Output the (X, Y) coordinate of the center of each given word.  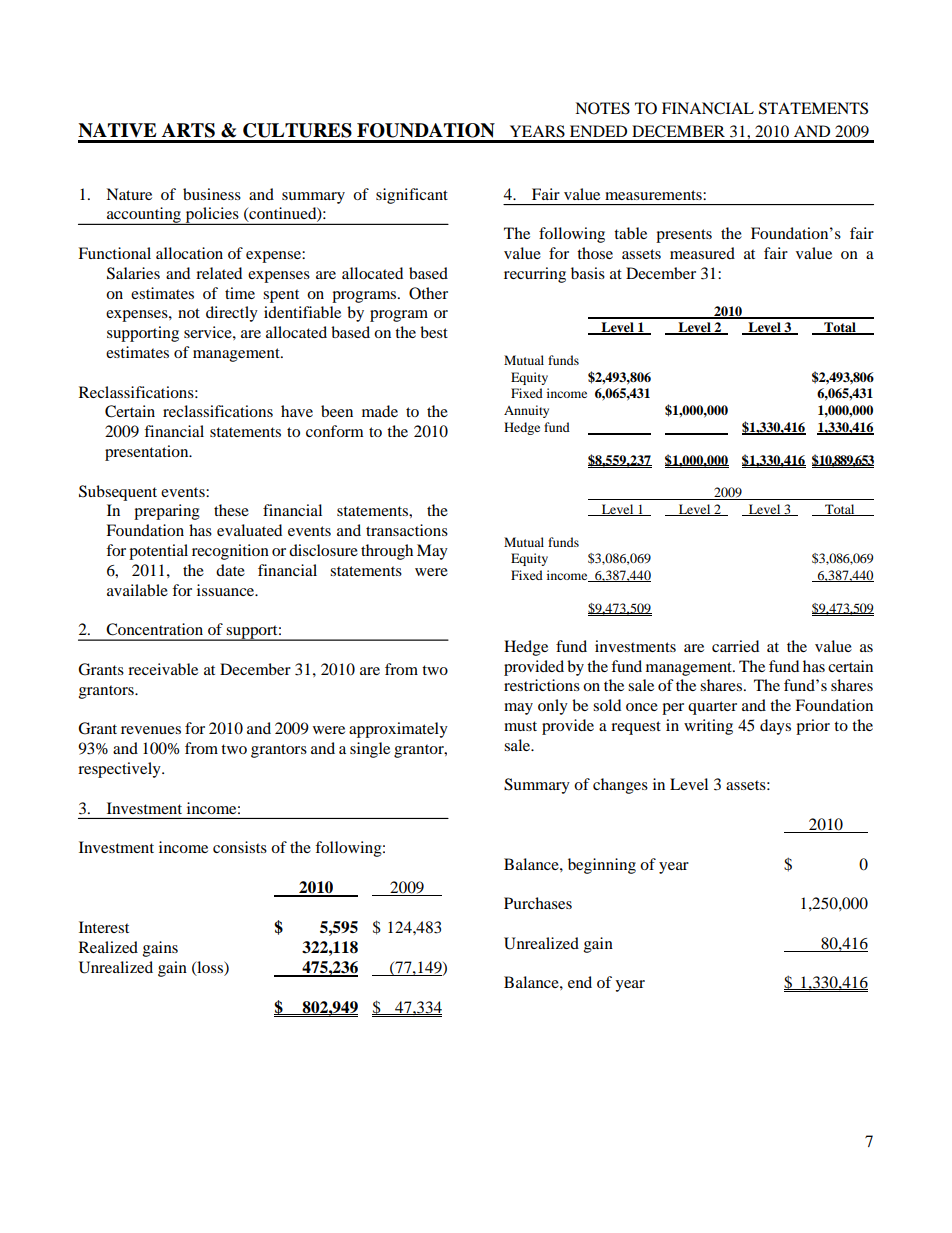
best (434, 332)
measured (702, 253)
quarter (712, 708)
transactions (407, 530)
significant (412, 196)
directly (232, 314)
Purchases (538, 903)
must (520, 726)
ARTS (188, 130)
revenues (151, 730)
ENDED (598, 131)
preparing (167, 512)
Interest (104, 927)
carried (735, 646)
